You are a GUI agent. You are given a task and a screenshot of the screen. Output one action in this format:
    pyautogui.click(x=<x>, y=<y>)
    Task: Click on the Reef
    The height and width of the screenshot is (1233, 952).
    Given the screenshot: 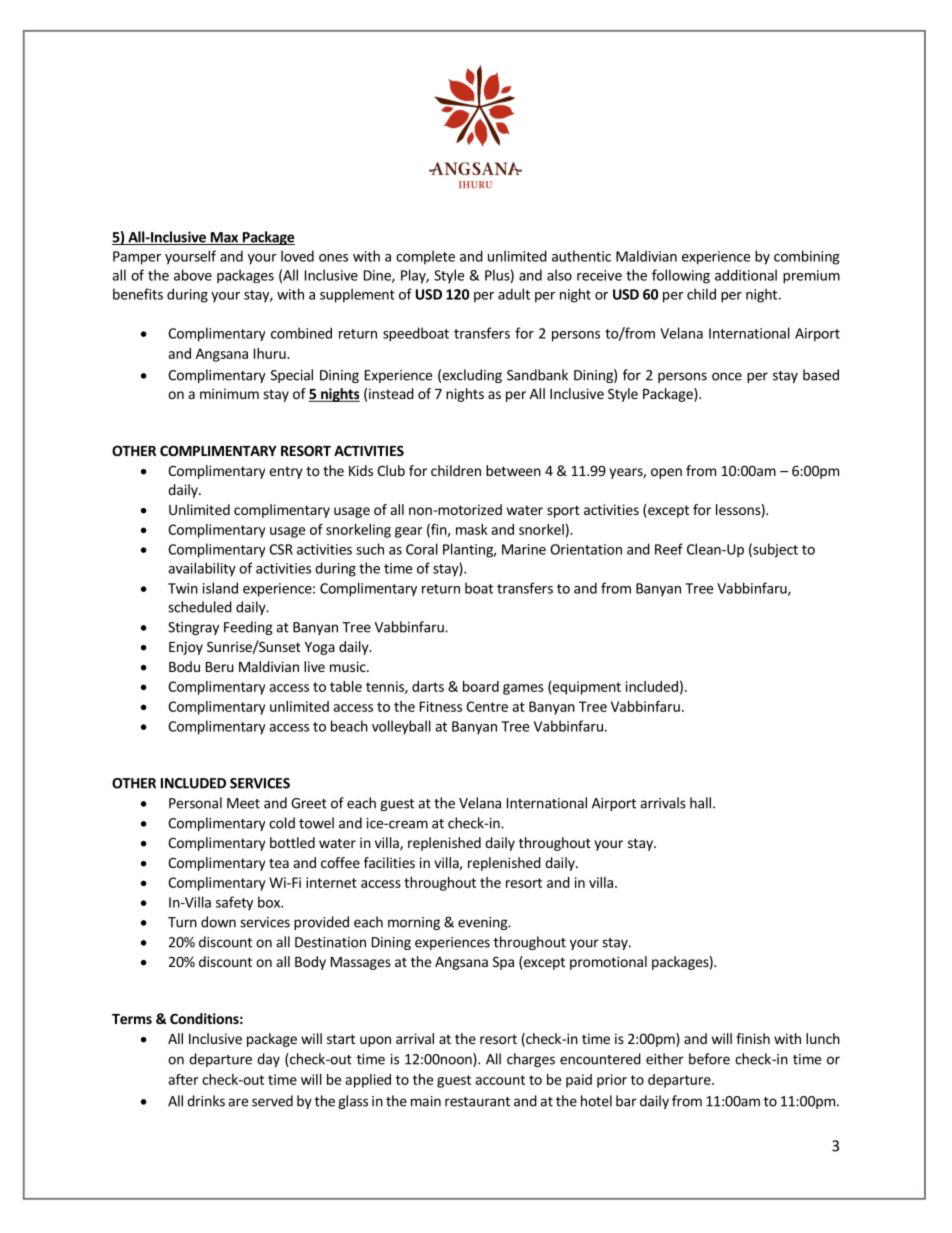 What is the action you would take?
    pyautogui.click(x=669, y=549)
